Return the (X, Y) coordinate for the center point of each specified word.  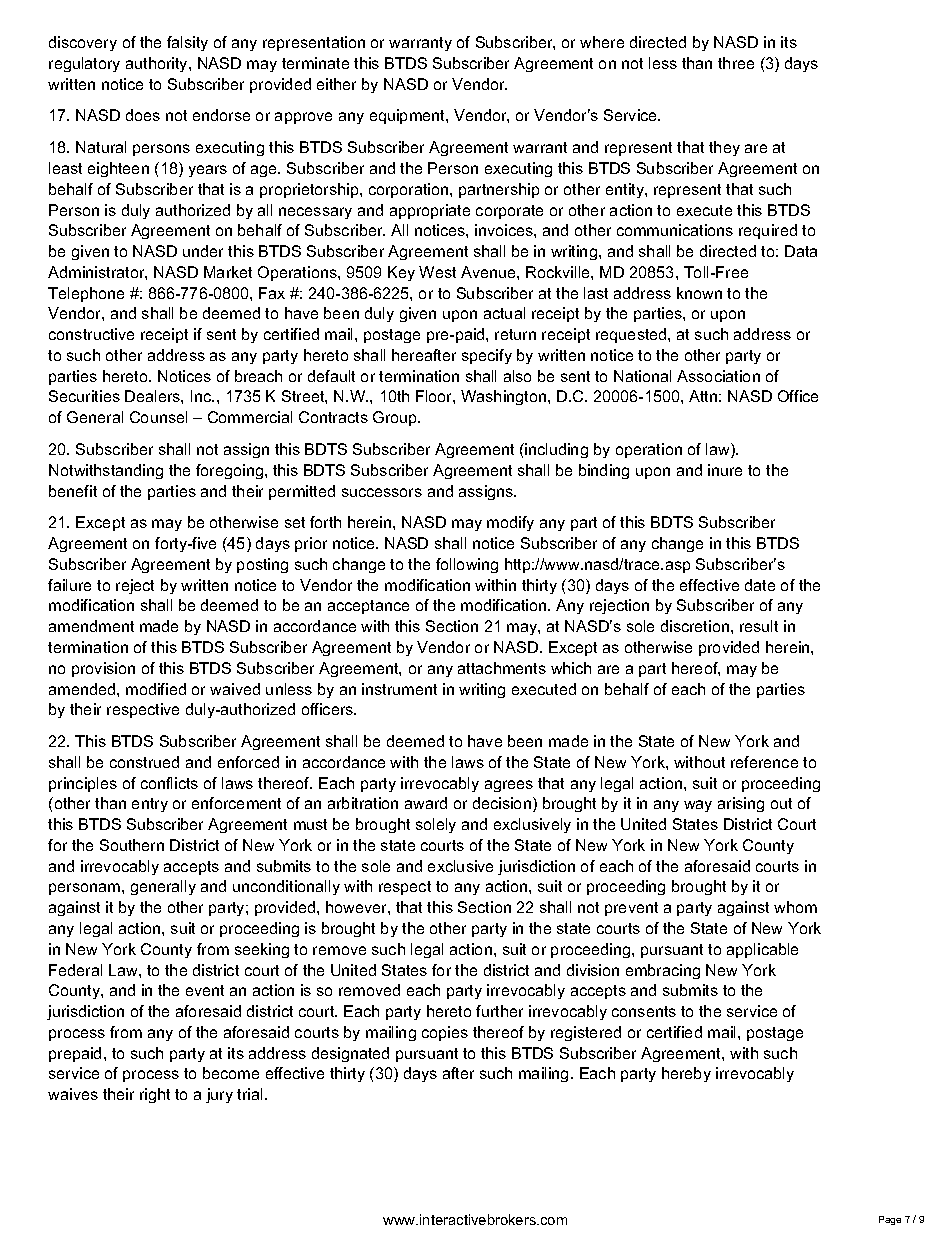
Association (718, 376)
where (602, 42)
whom (795, 907)
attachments (502, 668)
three (736, 63)
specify (487, 356)
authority (158, 64)
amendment (91, 626)
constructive (91, 334)
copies (445, 1033)
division (593, 970)
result (759, 626)
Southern (132, 845)
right (155, 1095)
